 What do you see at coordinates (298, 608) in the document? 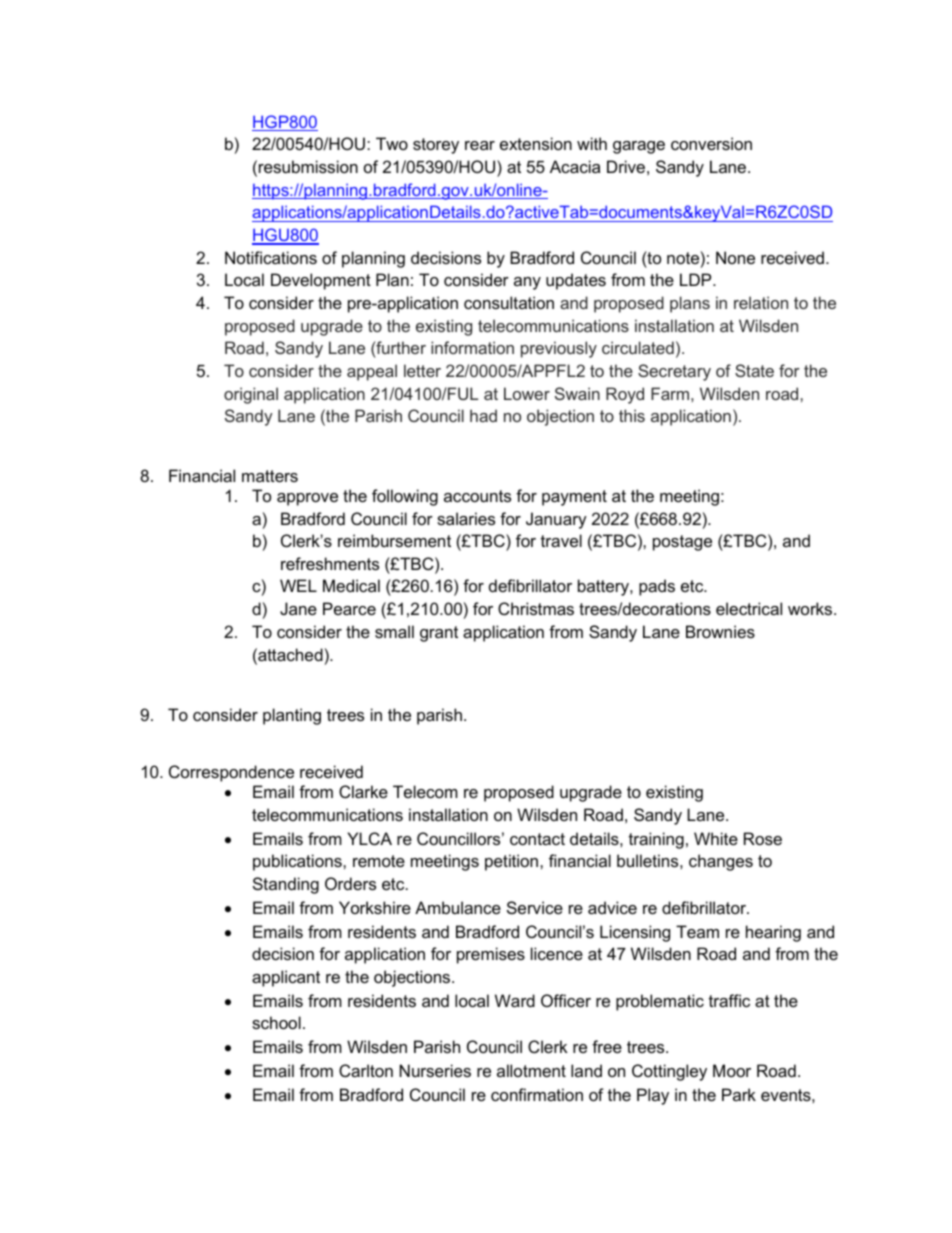
I see `Jane` at bounding box center [298, 608].
